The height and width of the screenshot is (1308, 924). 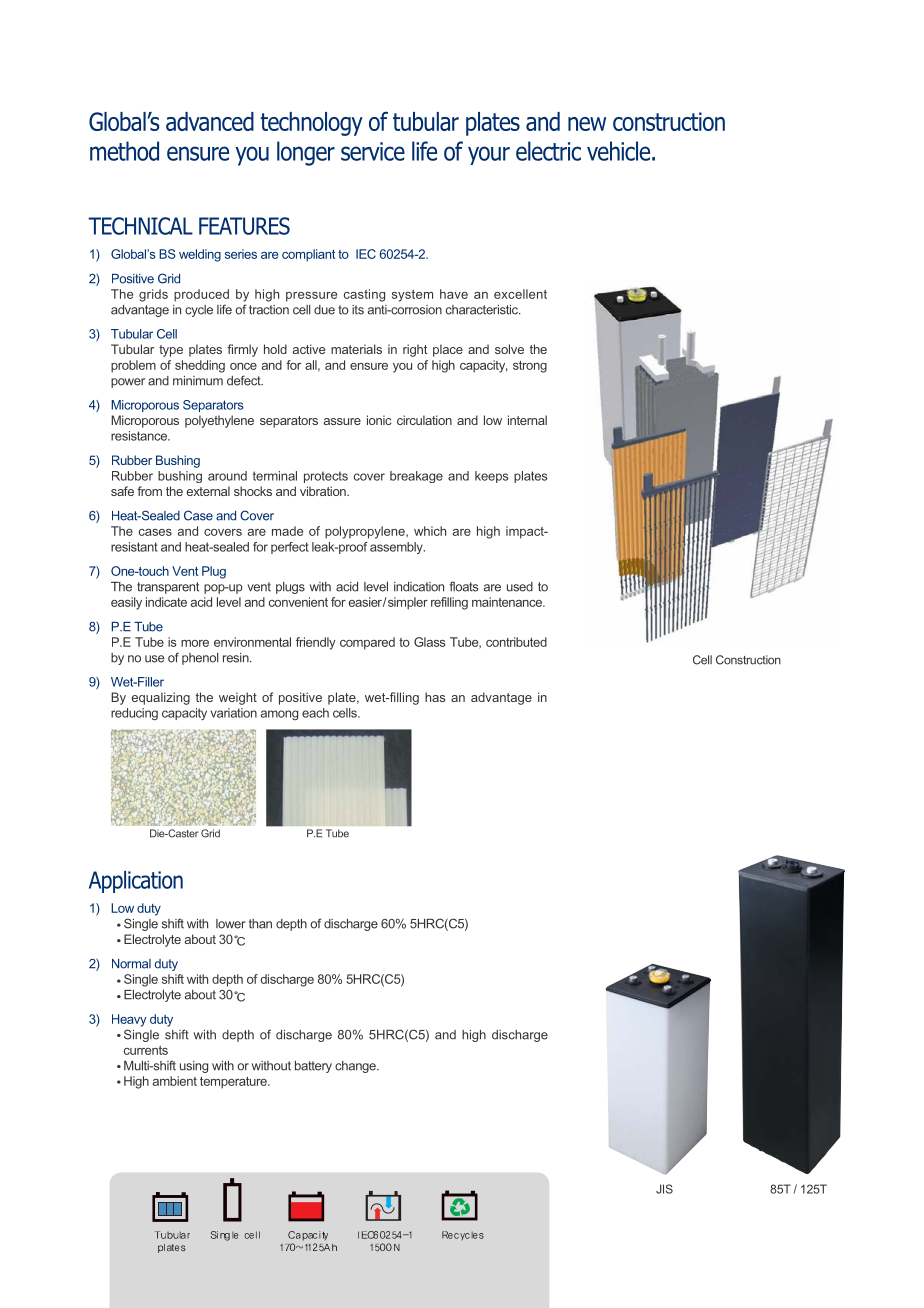 What do you see at coordinates (356, 1067) in the screenshot?
I see `change` at bounding box center [356, 1067].
